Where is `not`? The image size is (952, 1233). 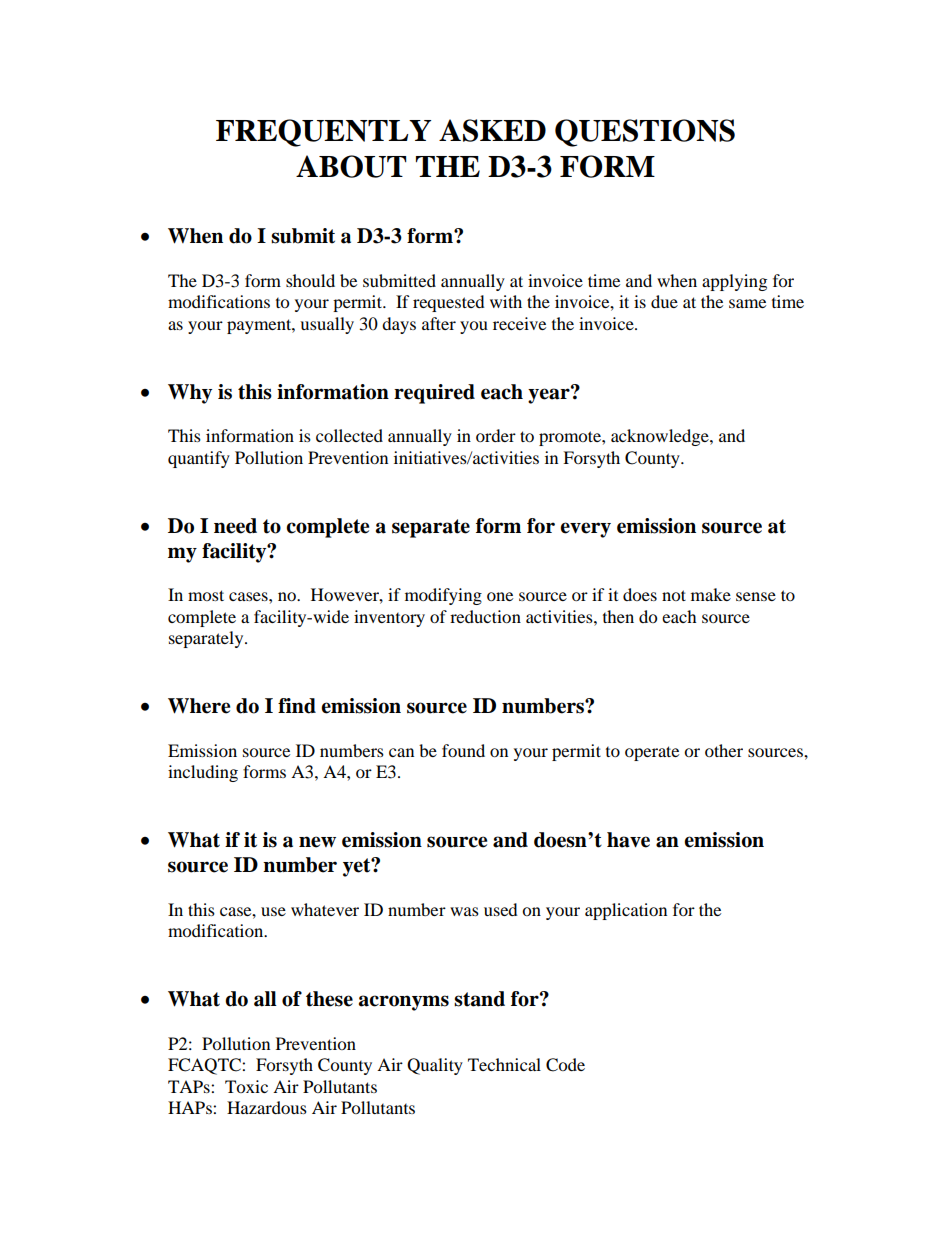
not is located at coordinates (674, 595).
